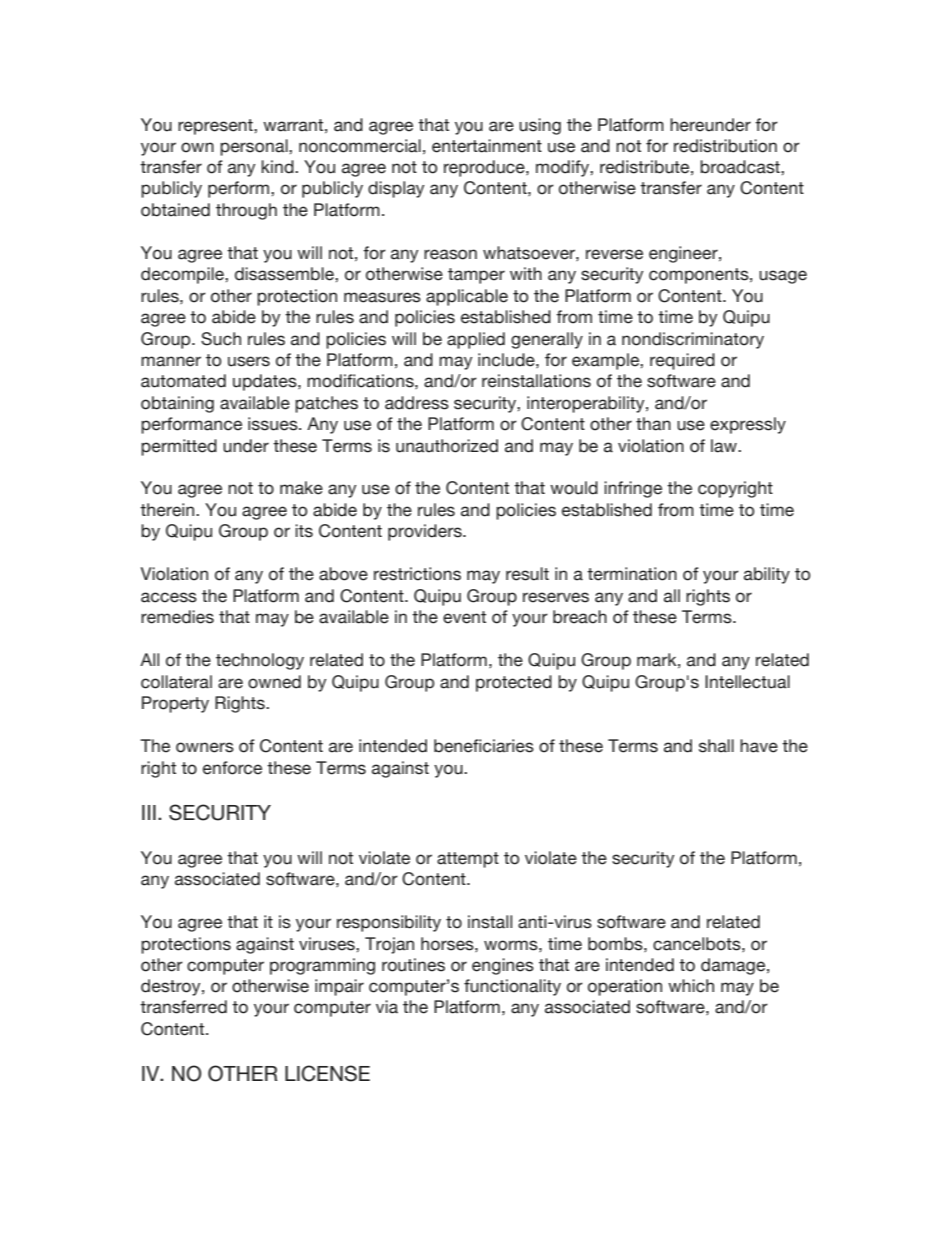 This screenshot has width=952, height=1233. I want to click on LICENSE, so click(327, 1073).
